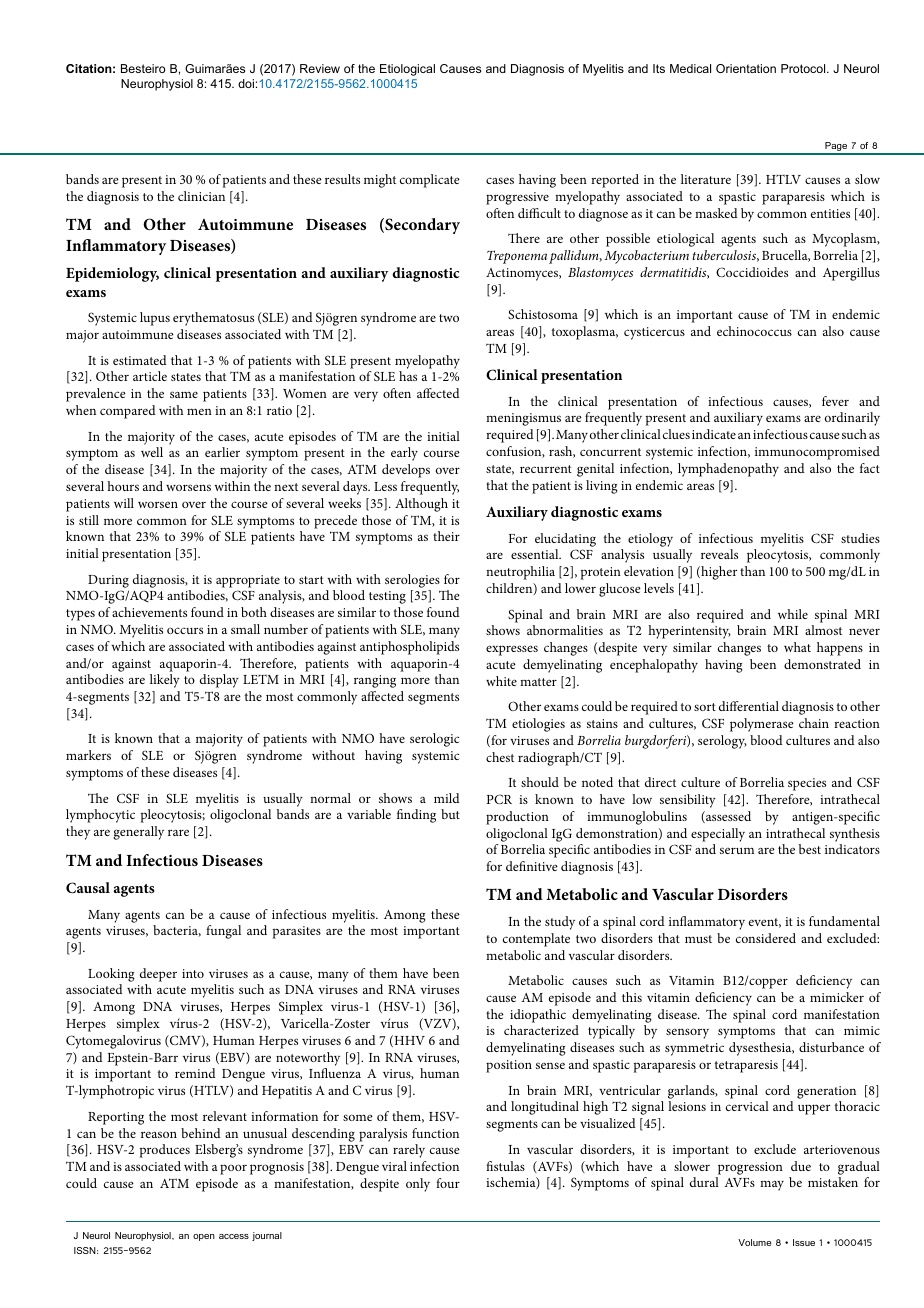 The image size is (924, 1308). I want to click on likely, so click(165, 681).
